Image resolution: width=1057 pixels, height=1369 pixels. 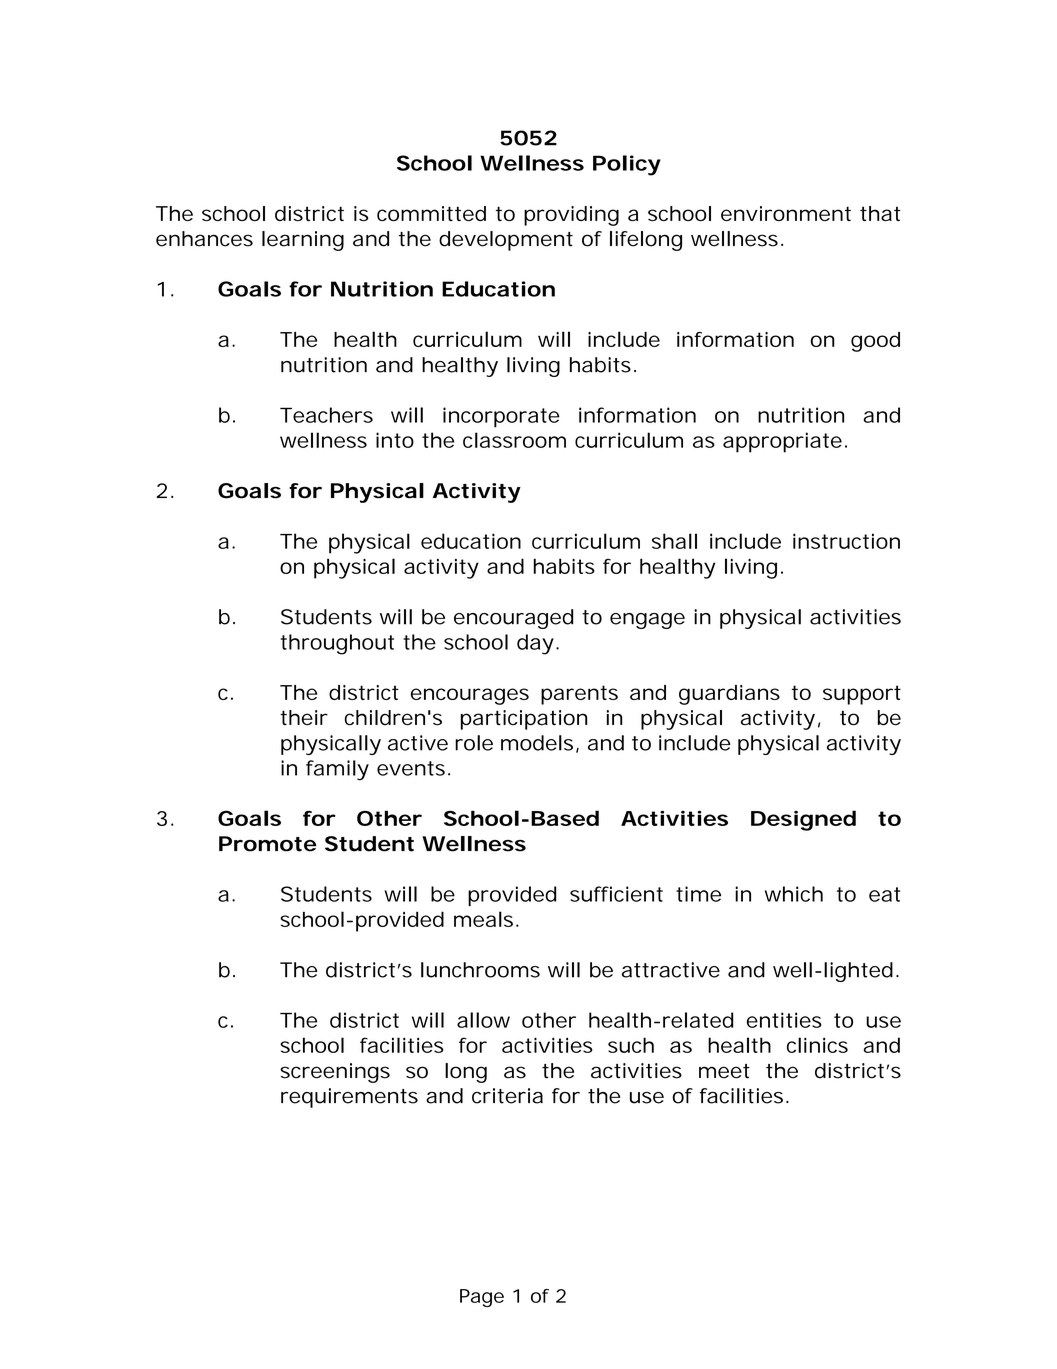 I want to click on screenings, so click(x=335, y=1073).
